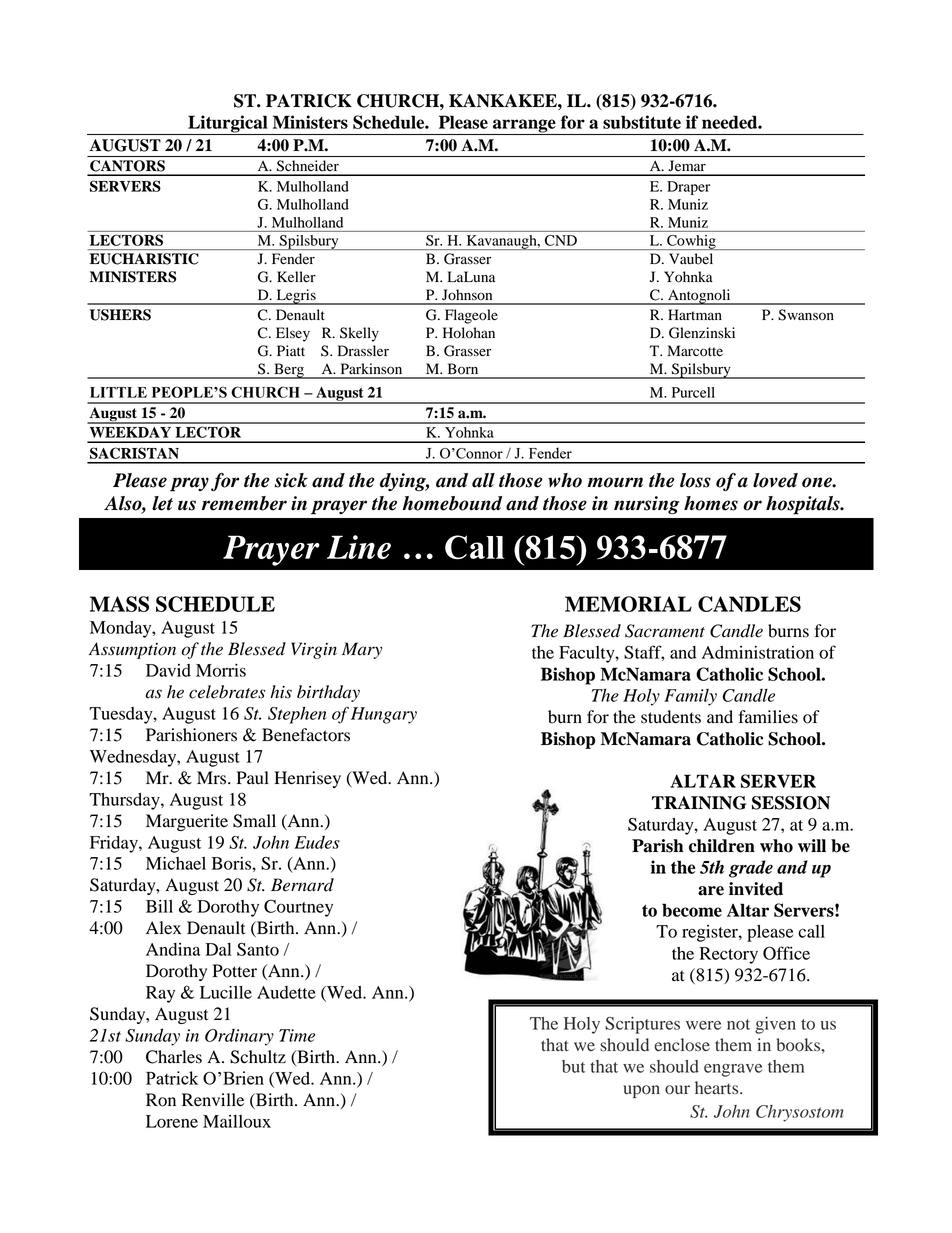 This screenshot has height=1233, width=952. I want to click on Charles, so click(174, 1057).
